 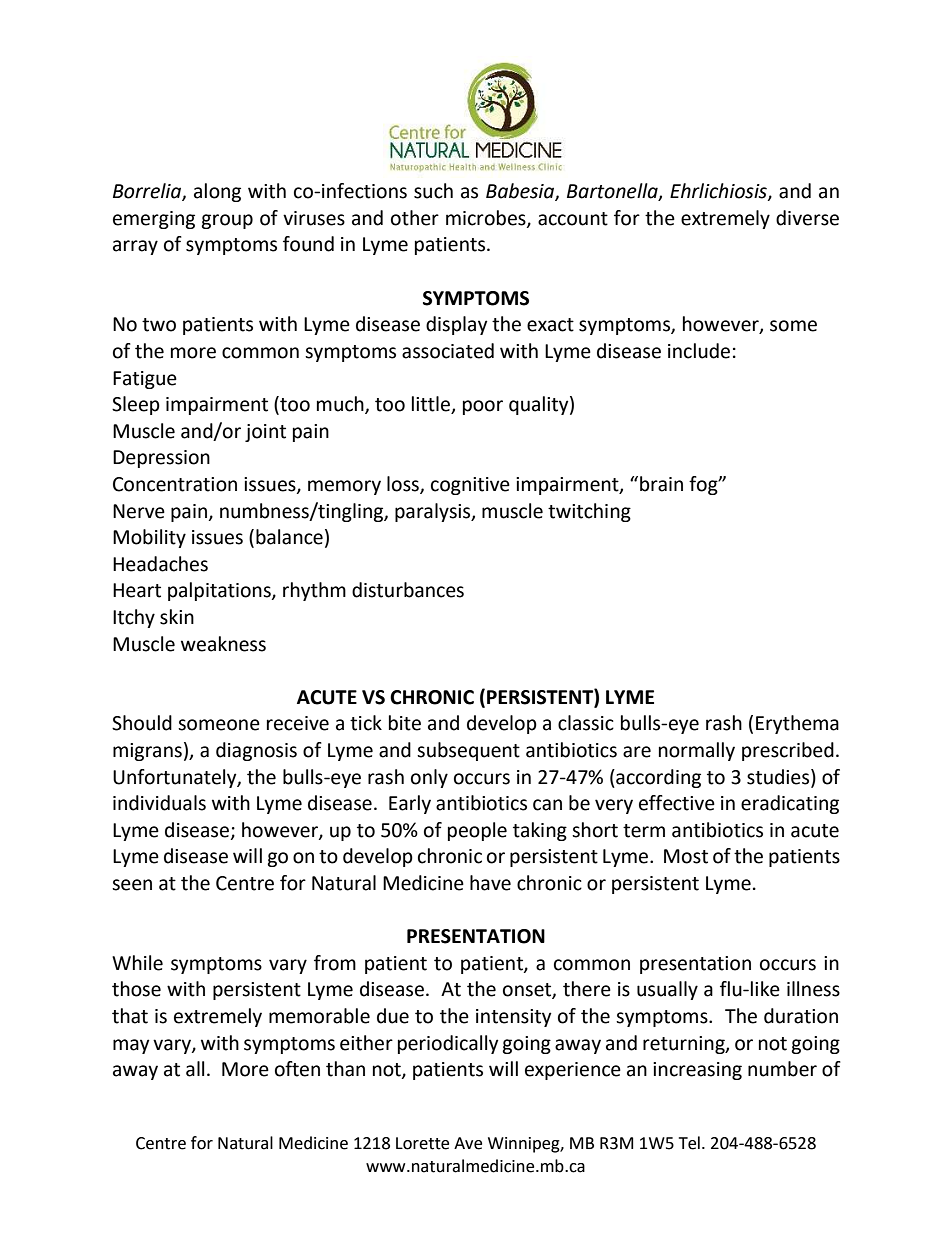 I want to click on periodically, so click(x=448, y=1044).
